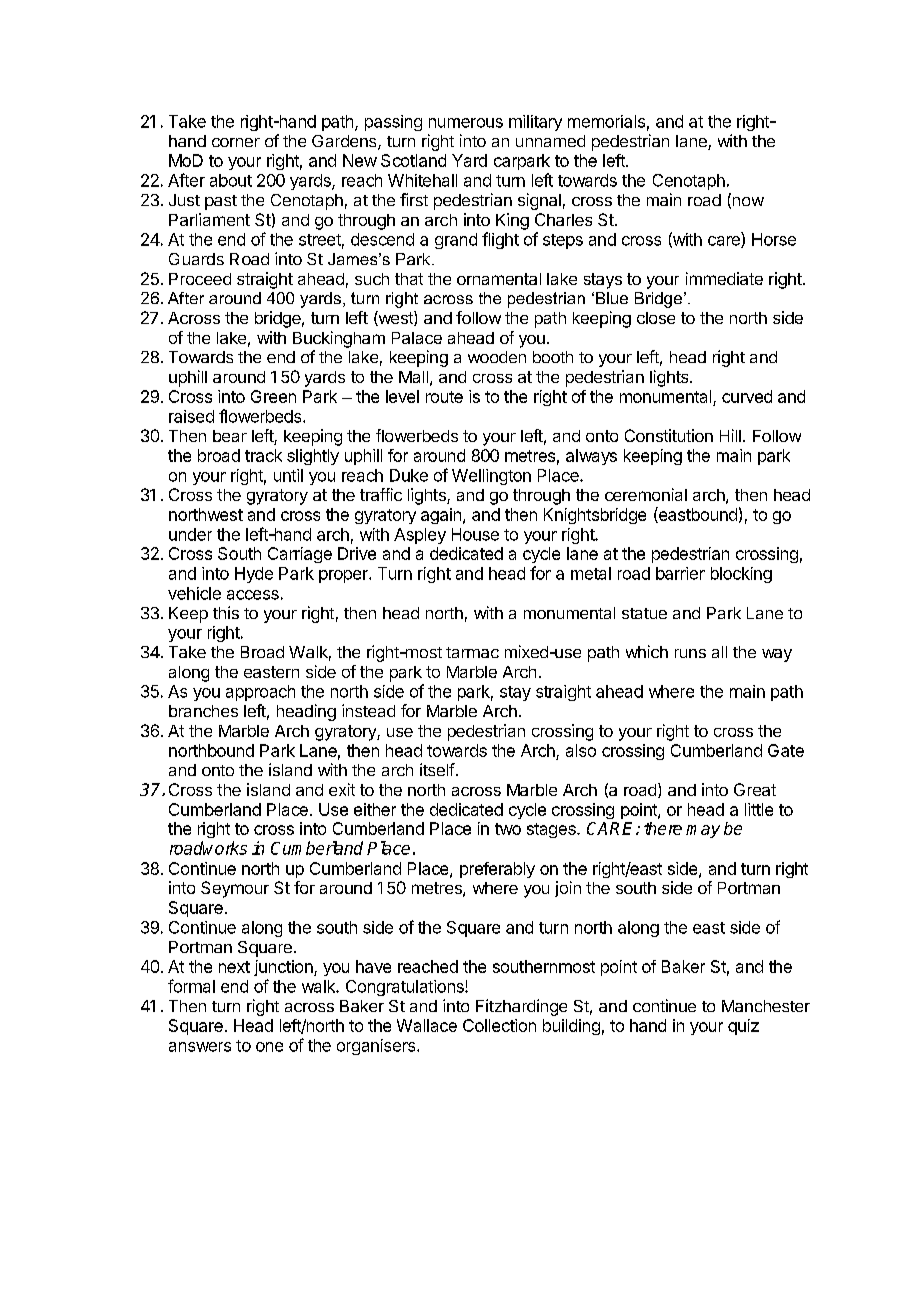  Describe the element at coordinates (269, 1047) in the screenshot. I see `one` at that location.
